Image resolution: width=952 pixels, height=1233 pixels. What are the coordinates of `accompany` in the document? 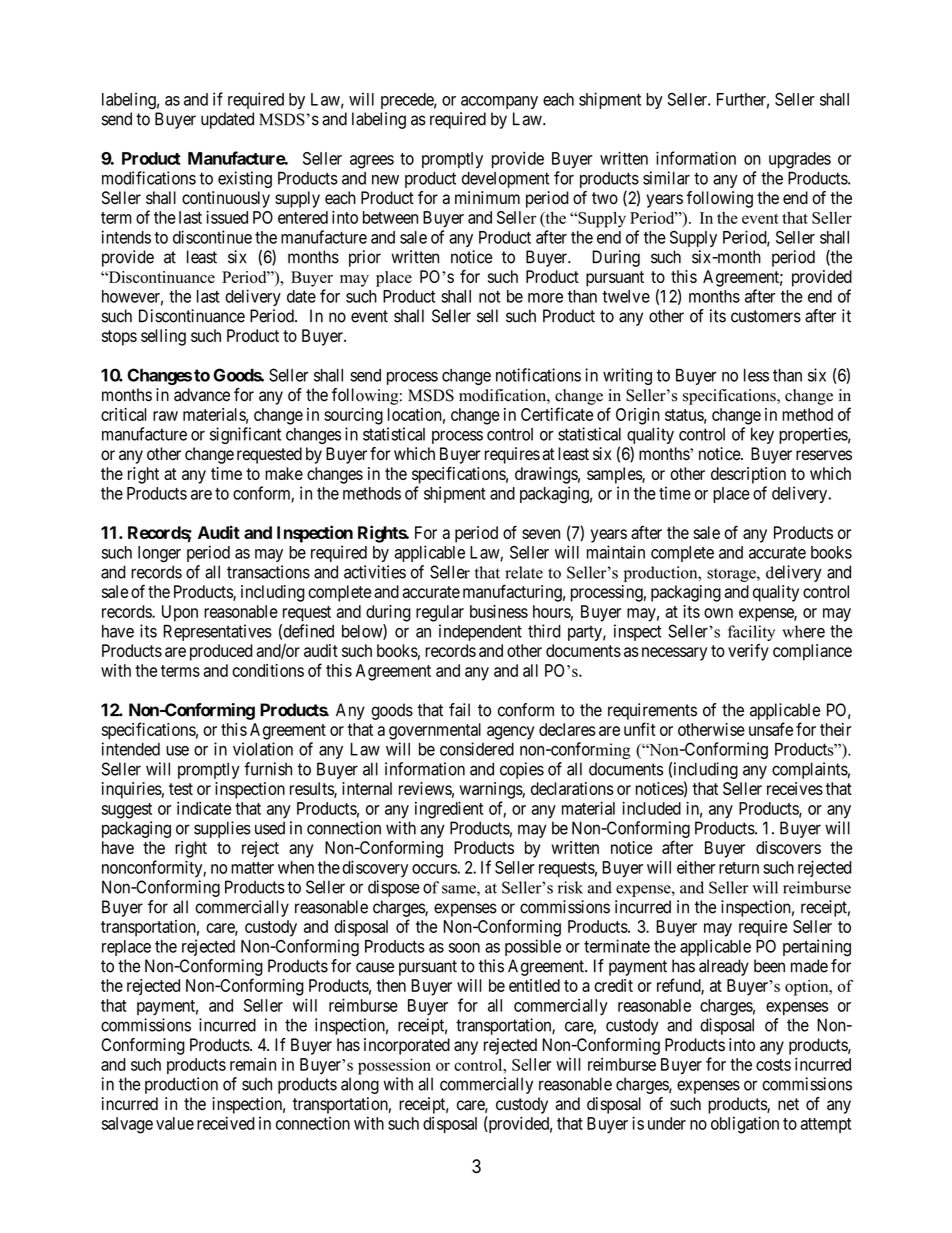 It's located at (499, 102).
